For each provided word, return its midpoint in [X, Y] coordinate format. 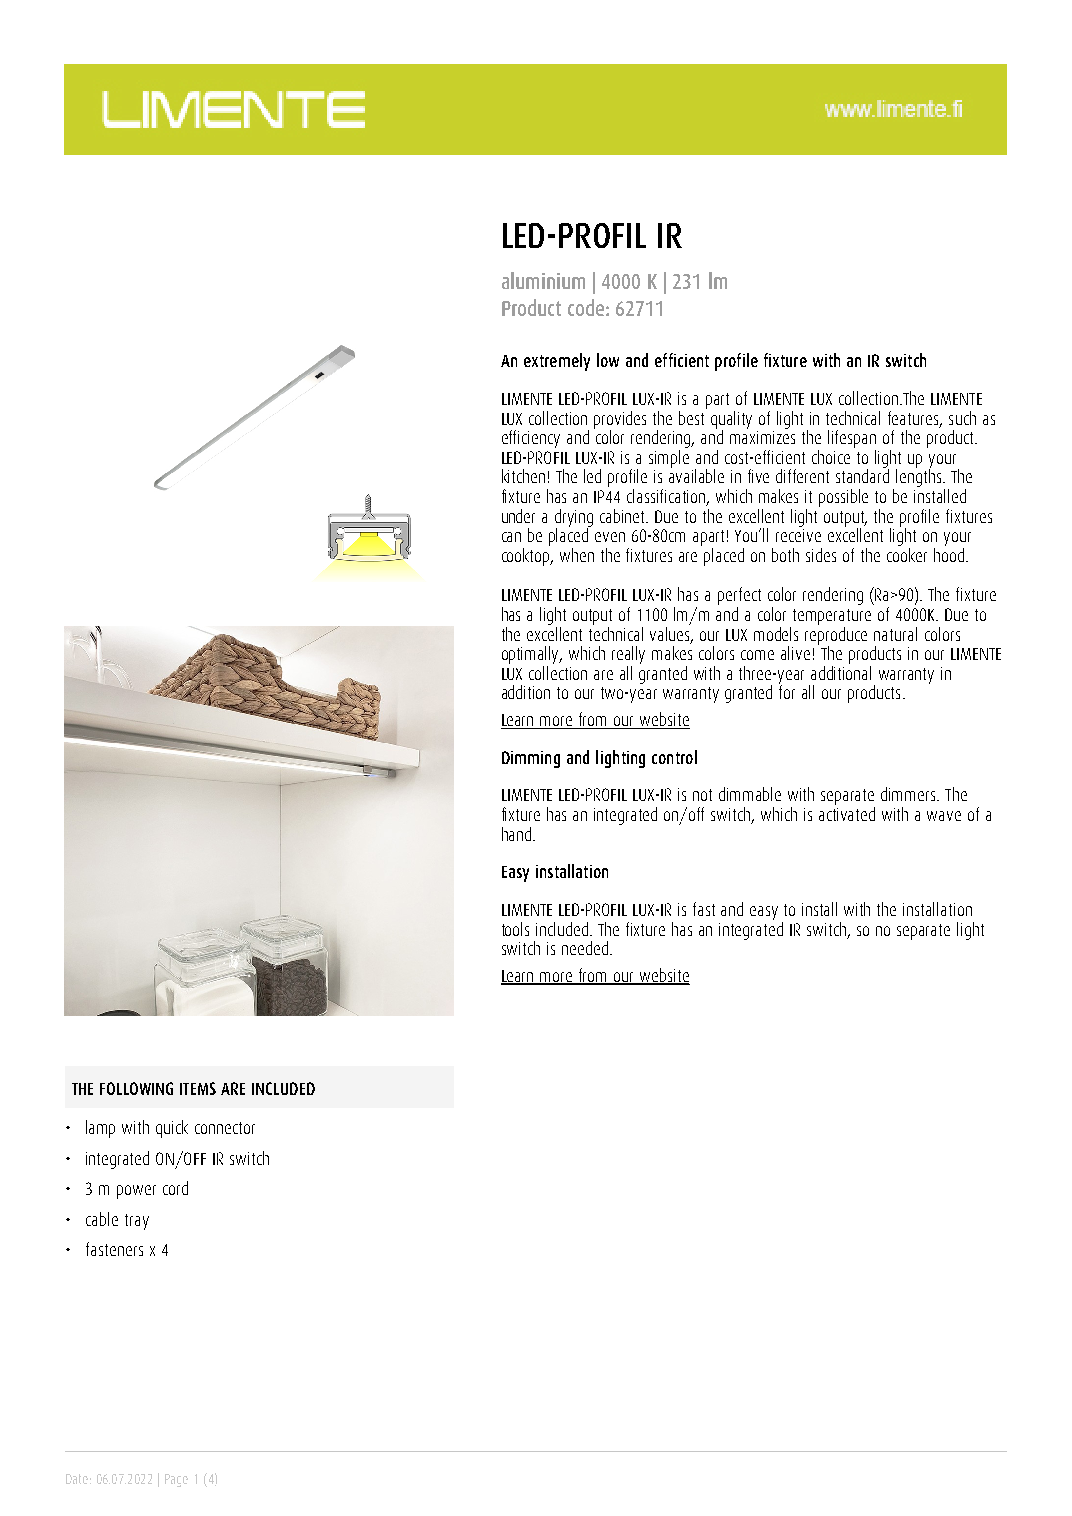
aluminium [543, 280]
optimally [532, 655]
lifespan [852, 440]
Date [77, 1479]
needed [586, 948]
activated [847, 814]
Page [176, 1480]
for [787, 691]
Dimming [531, 759]
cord [175, 1188]
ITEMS [198, 1088]
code [586, 307]
